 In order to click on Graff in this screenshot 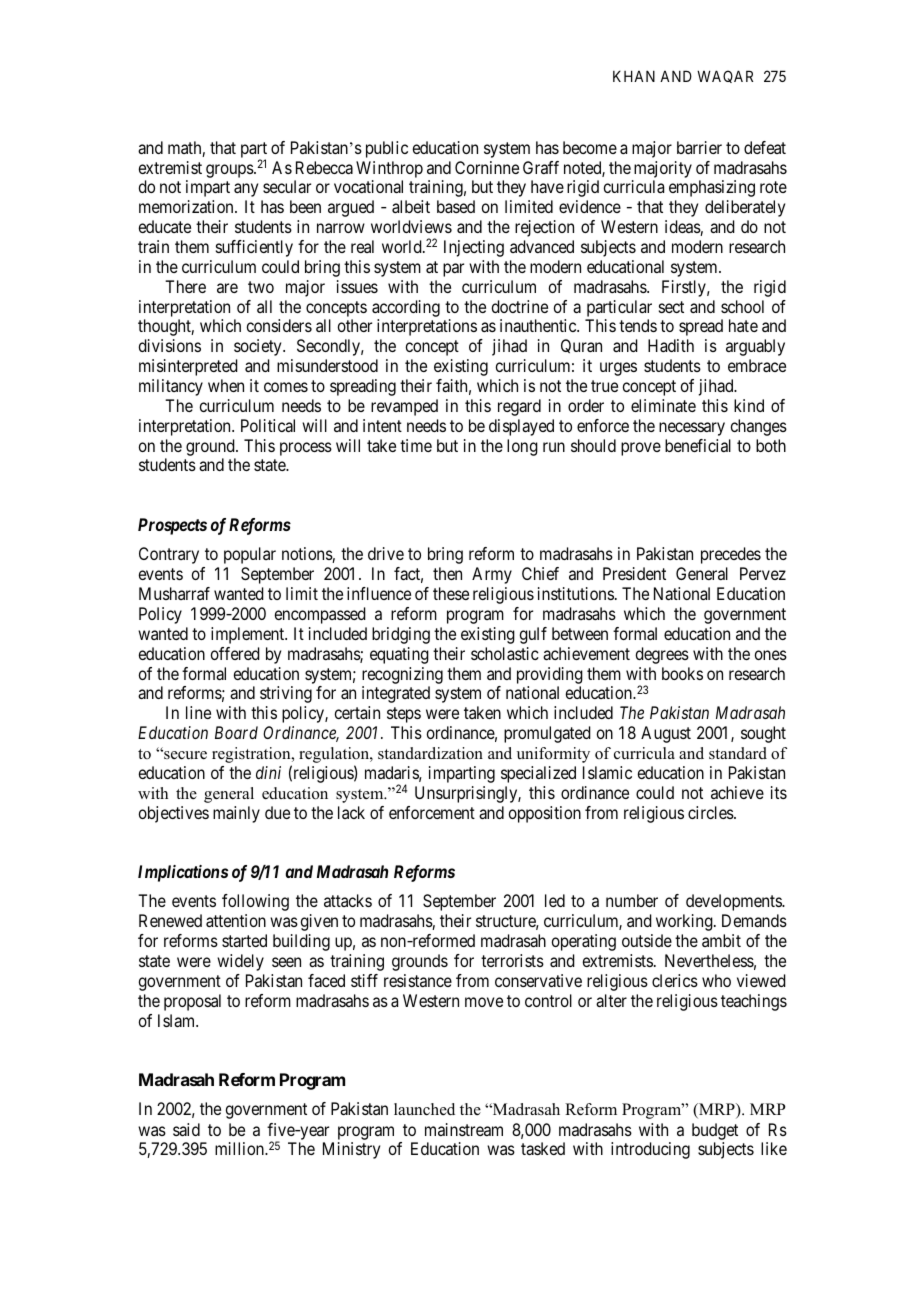, I will do `click(541, 167)`.
